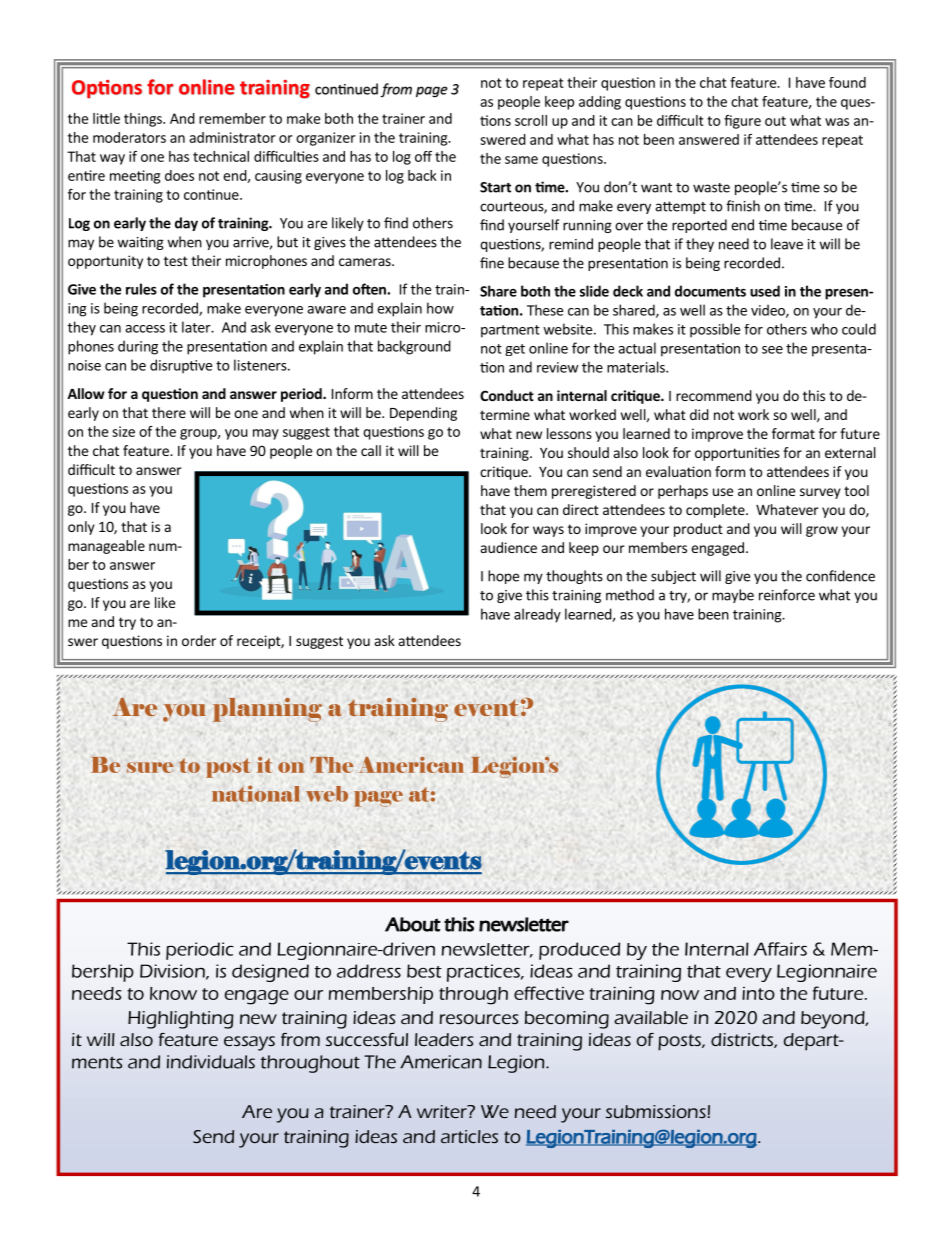  Describe the element at coordinates (787, 595) in the image. I see `reinforce` at that location.
